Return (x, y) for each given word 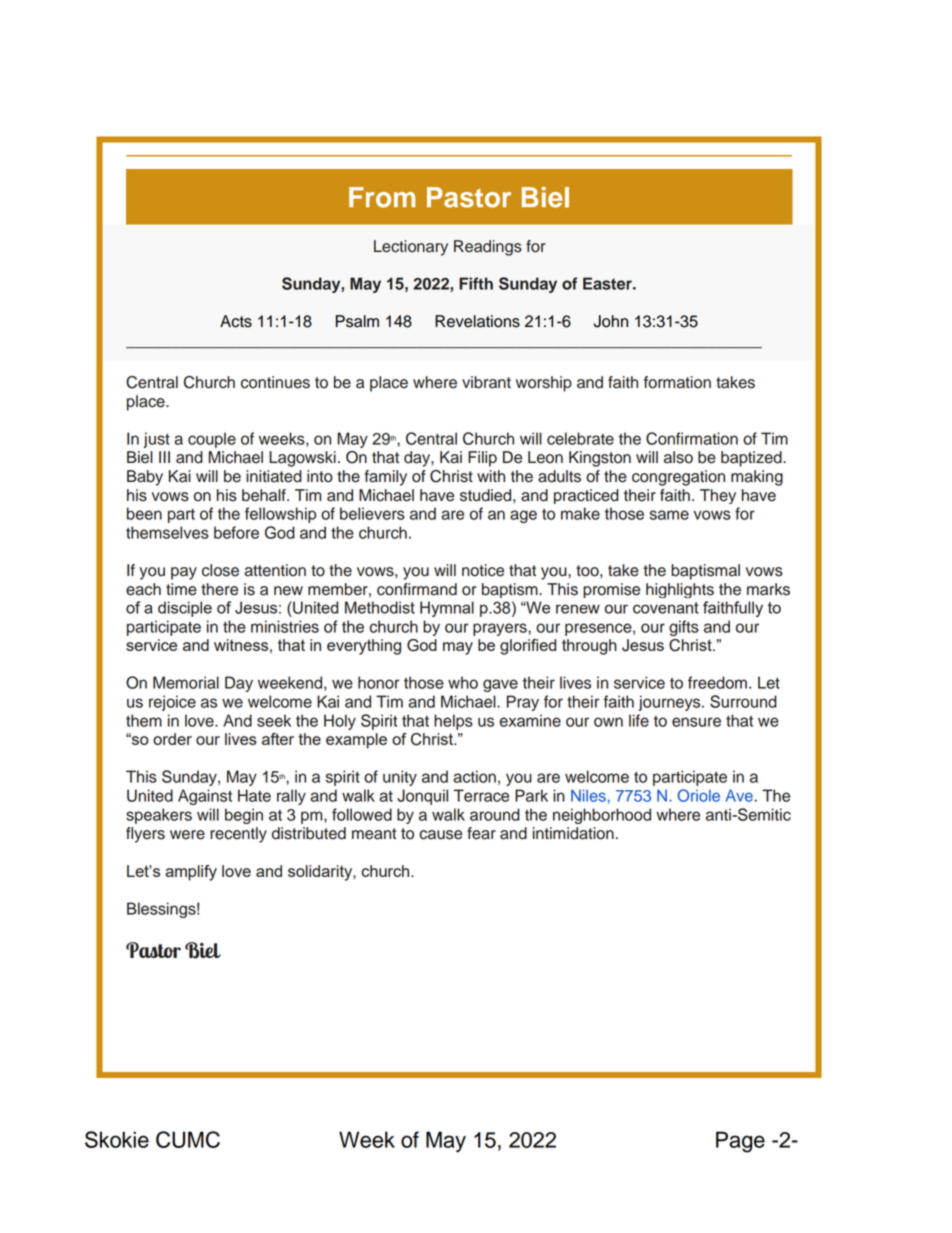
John (610, 321)
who (463, 682)
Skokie (117, 1139)
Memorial (186, 682)
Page (740, 1142)
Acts (236, 321)
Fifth (476, 283)
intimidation (573, 833)
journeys (671, 703)
